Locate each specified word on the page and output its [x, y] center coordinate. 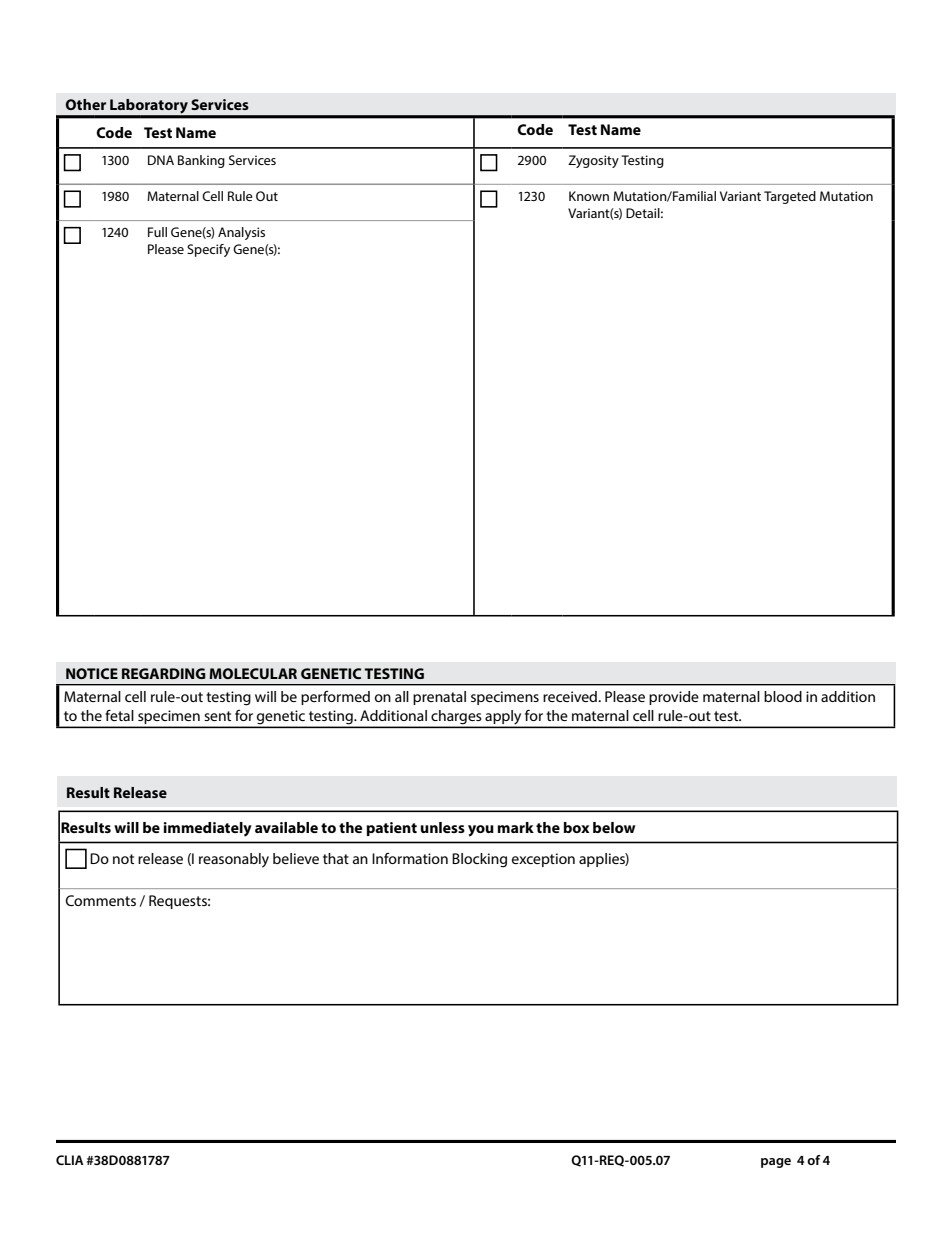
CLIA [70, 1160]
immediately [208, 829]
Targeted [790, 197]
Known [589, 196]
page [776, 1163]
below [614, 827]
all [402, 696]
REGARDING [164, 673]
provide [674, 698]
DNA [161, 160]
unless [442, 827]
